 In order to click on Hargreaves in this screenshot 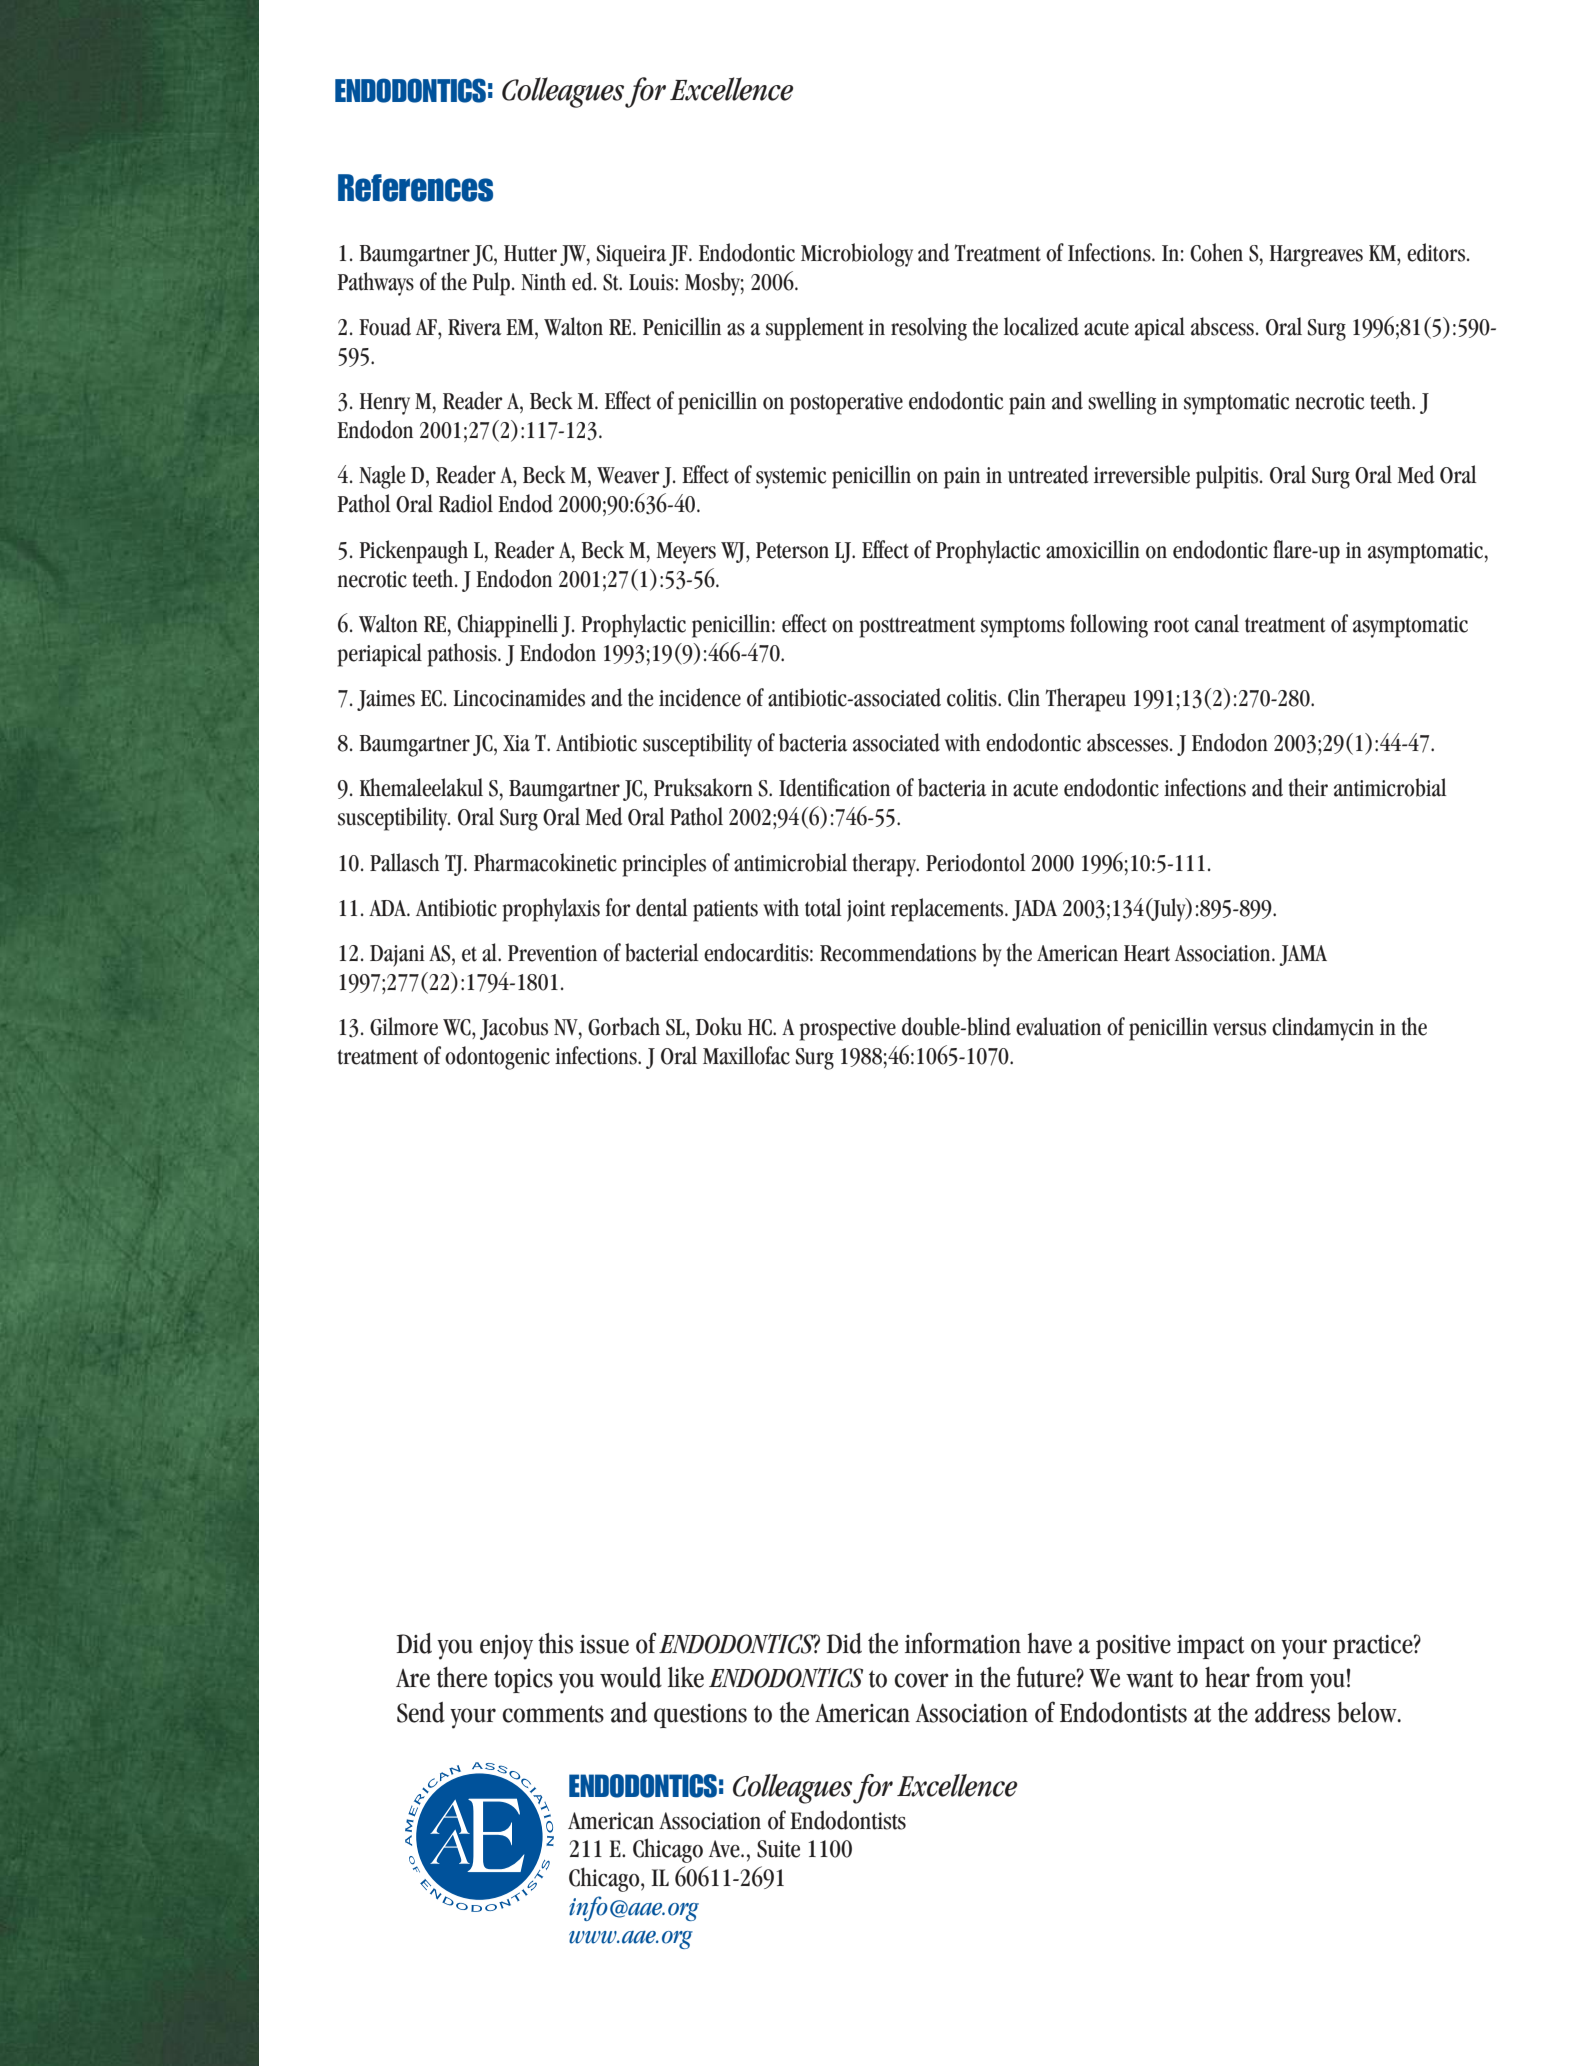, I will do `click(1316, 256)`.
